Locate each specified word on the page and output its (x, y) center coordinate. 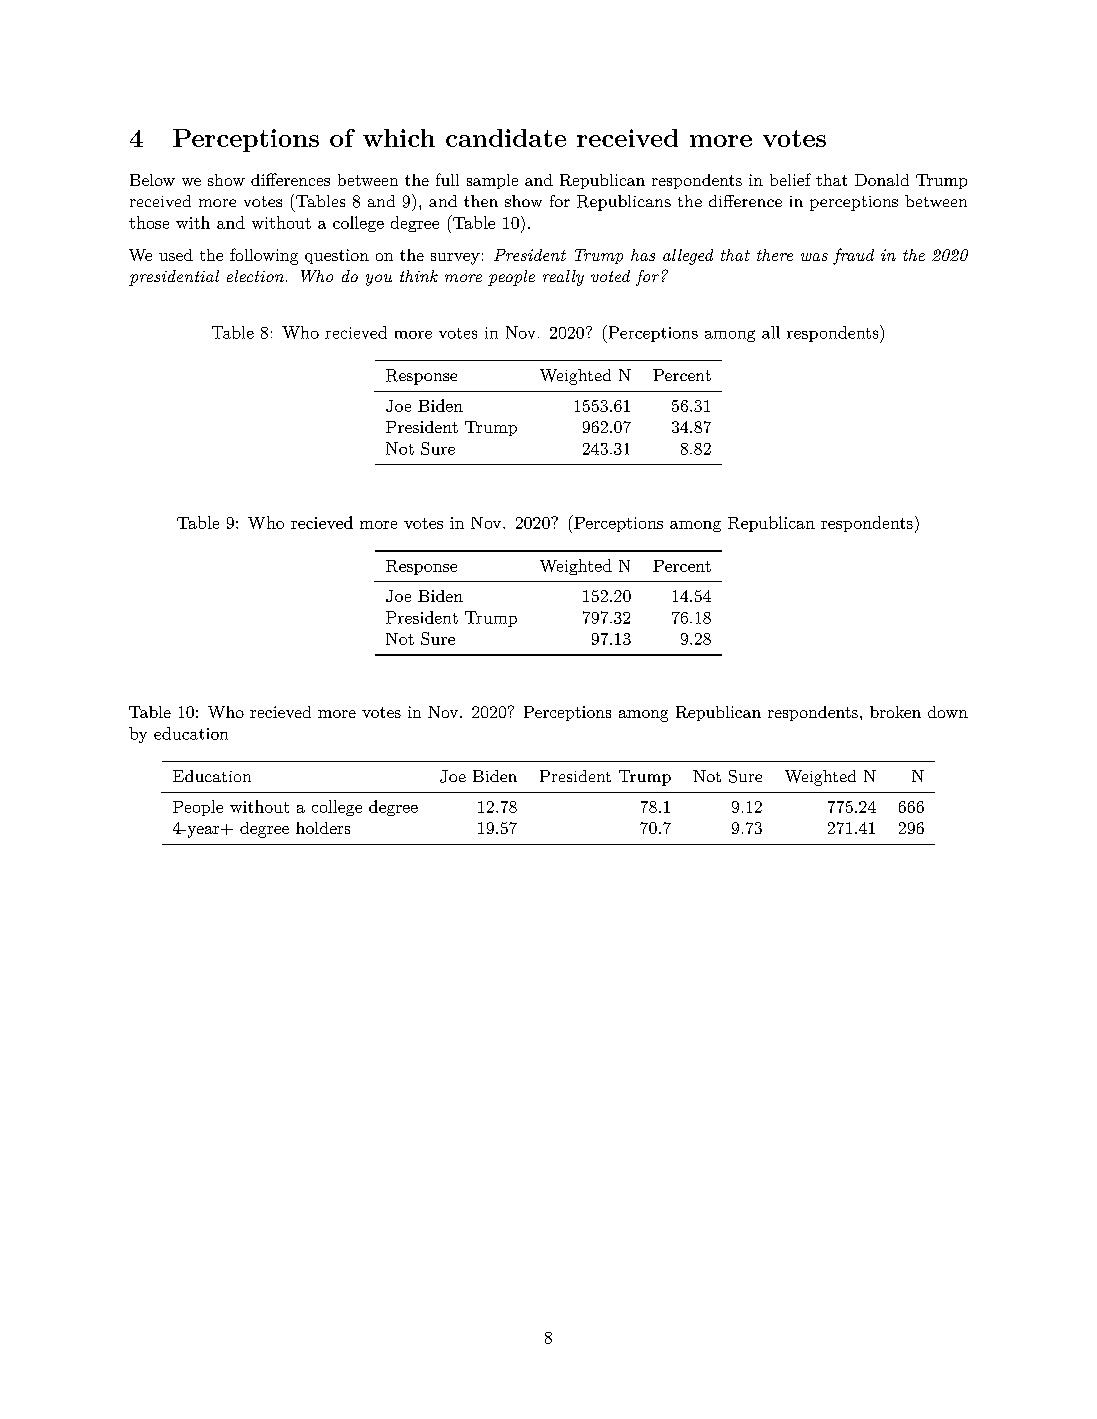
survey (455, 259)
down (948, 712)
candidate (506, 138)
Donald (882, 180)
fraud (853, 256)
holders (323, 828)
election (255, 276)
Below (152, 180)
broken (895, 712)
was (814, 257)
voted (610, 276)
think (419, 276)
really (563, 278)
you (379, 280)
